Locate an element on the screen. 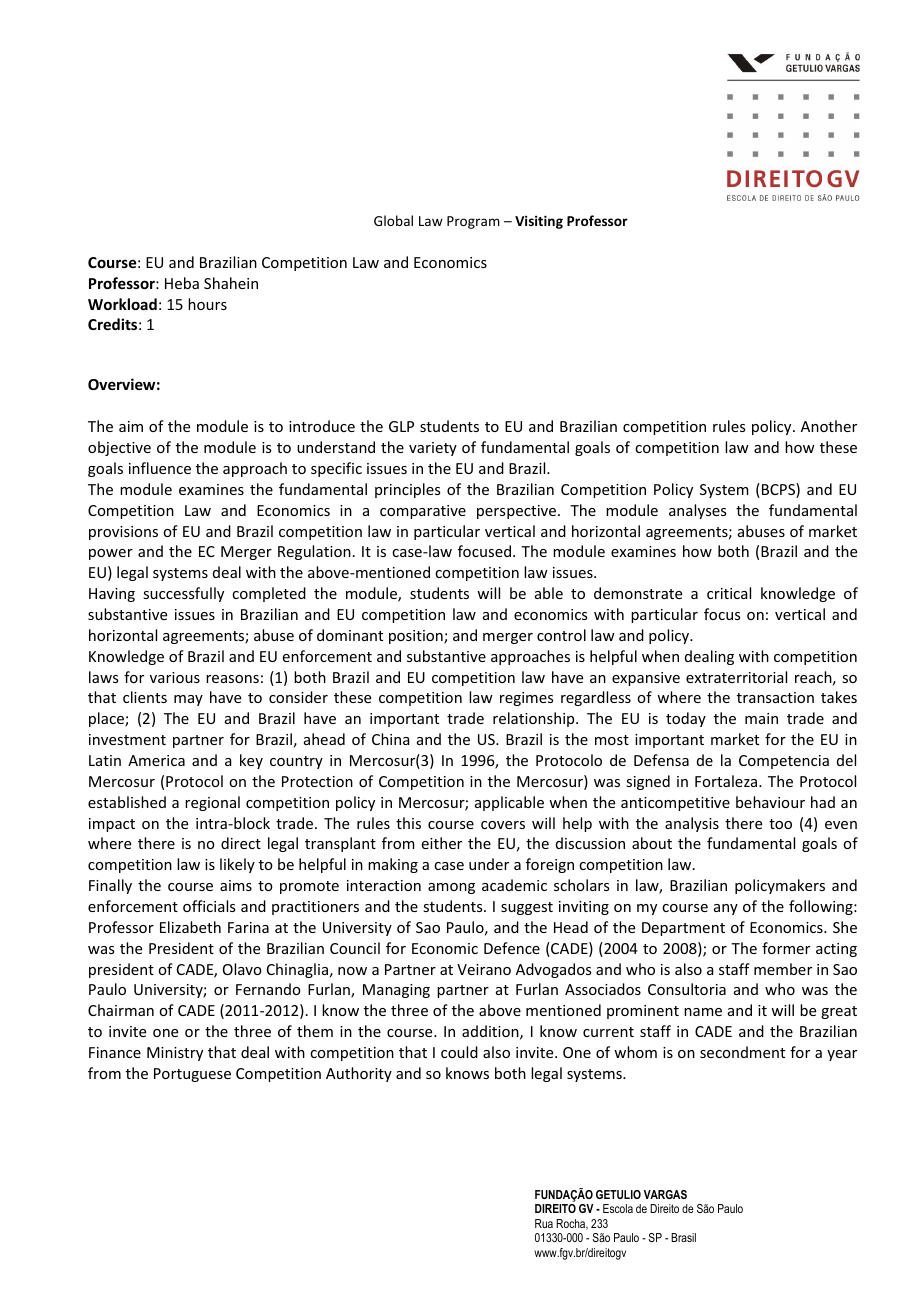 The height and width of the screenshot is (1308, 924). relationship is located at coordinates (535, 719).
